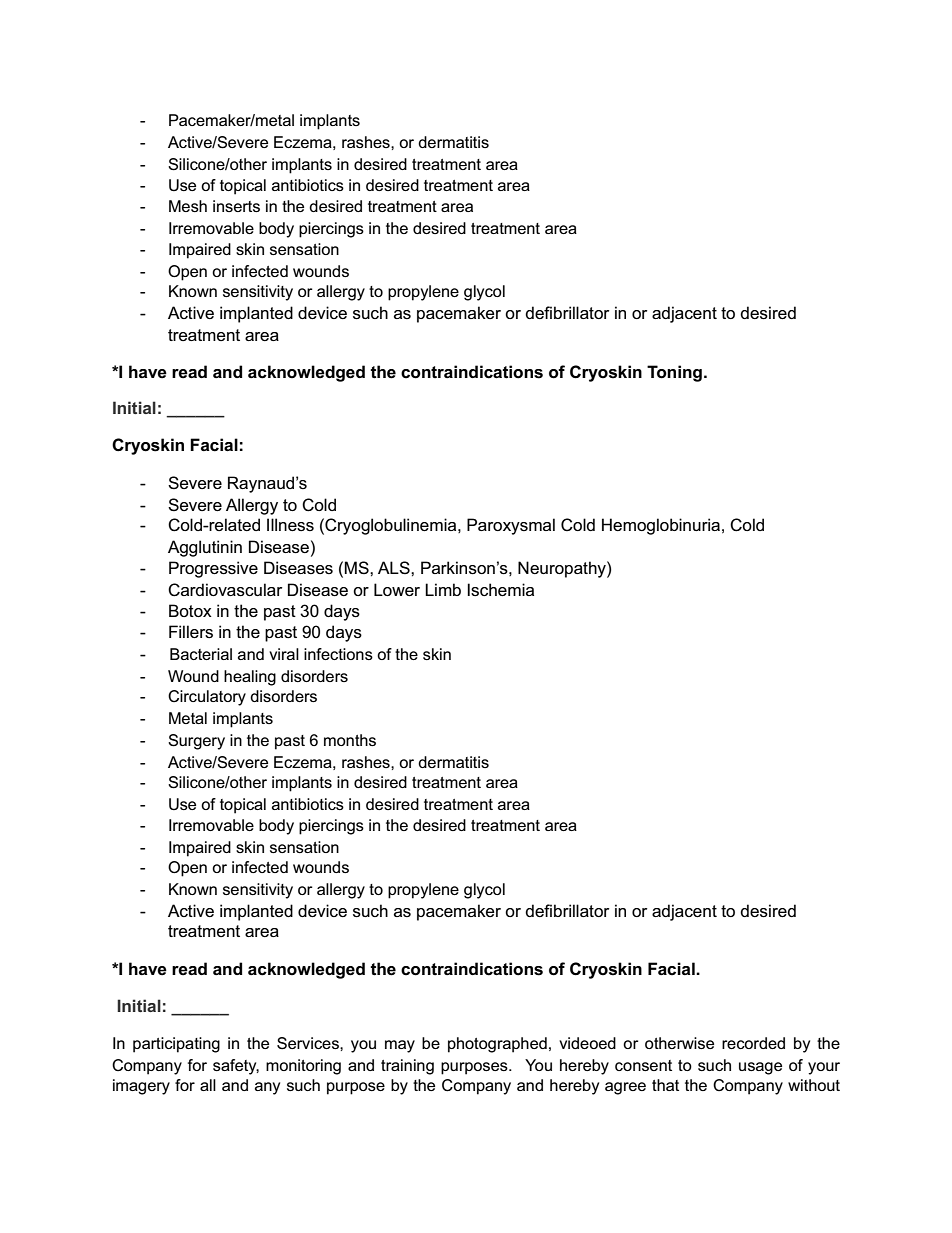 The image size is (952, 1233). What do you see at coordinates (350, 740) in the image?
I see `months` at bounding box center [350, 740].
